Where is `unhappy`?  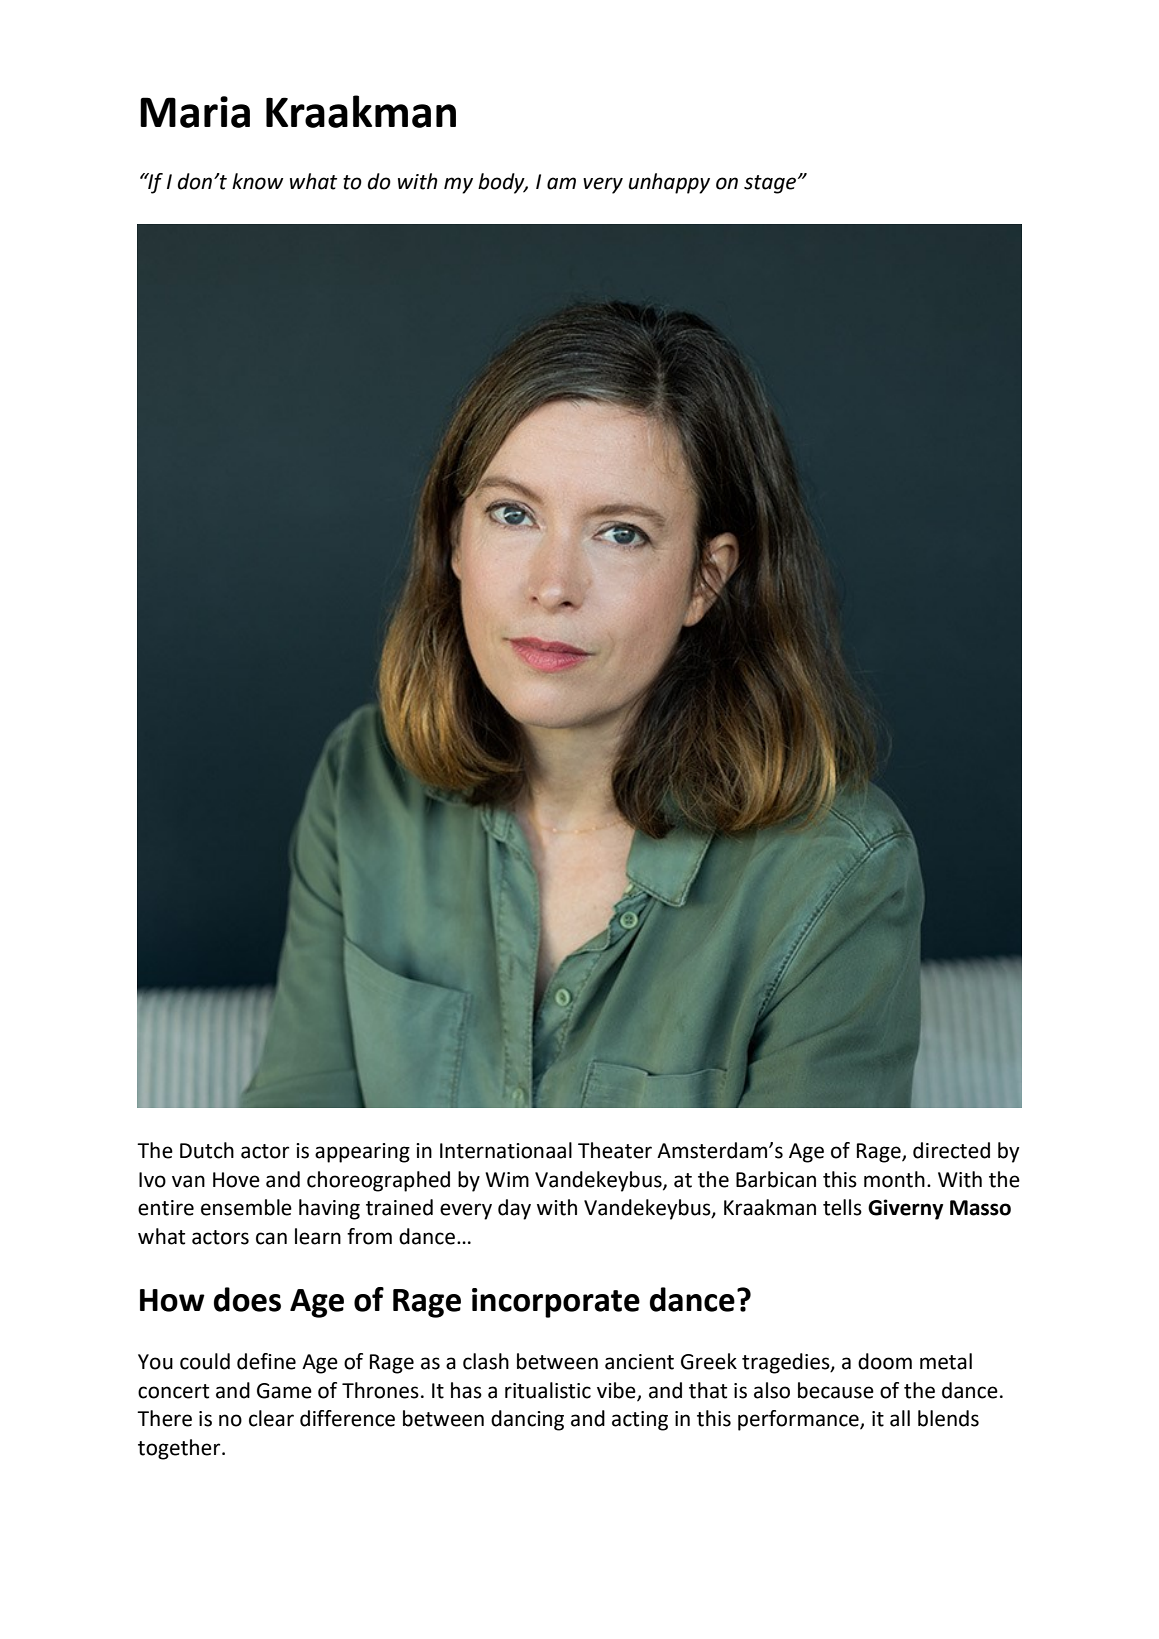 unhappy is located at coordinates (669, 183).
